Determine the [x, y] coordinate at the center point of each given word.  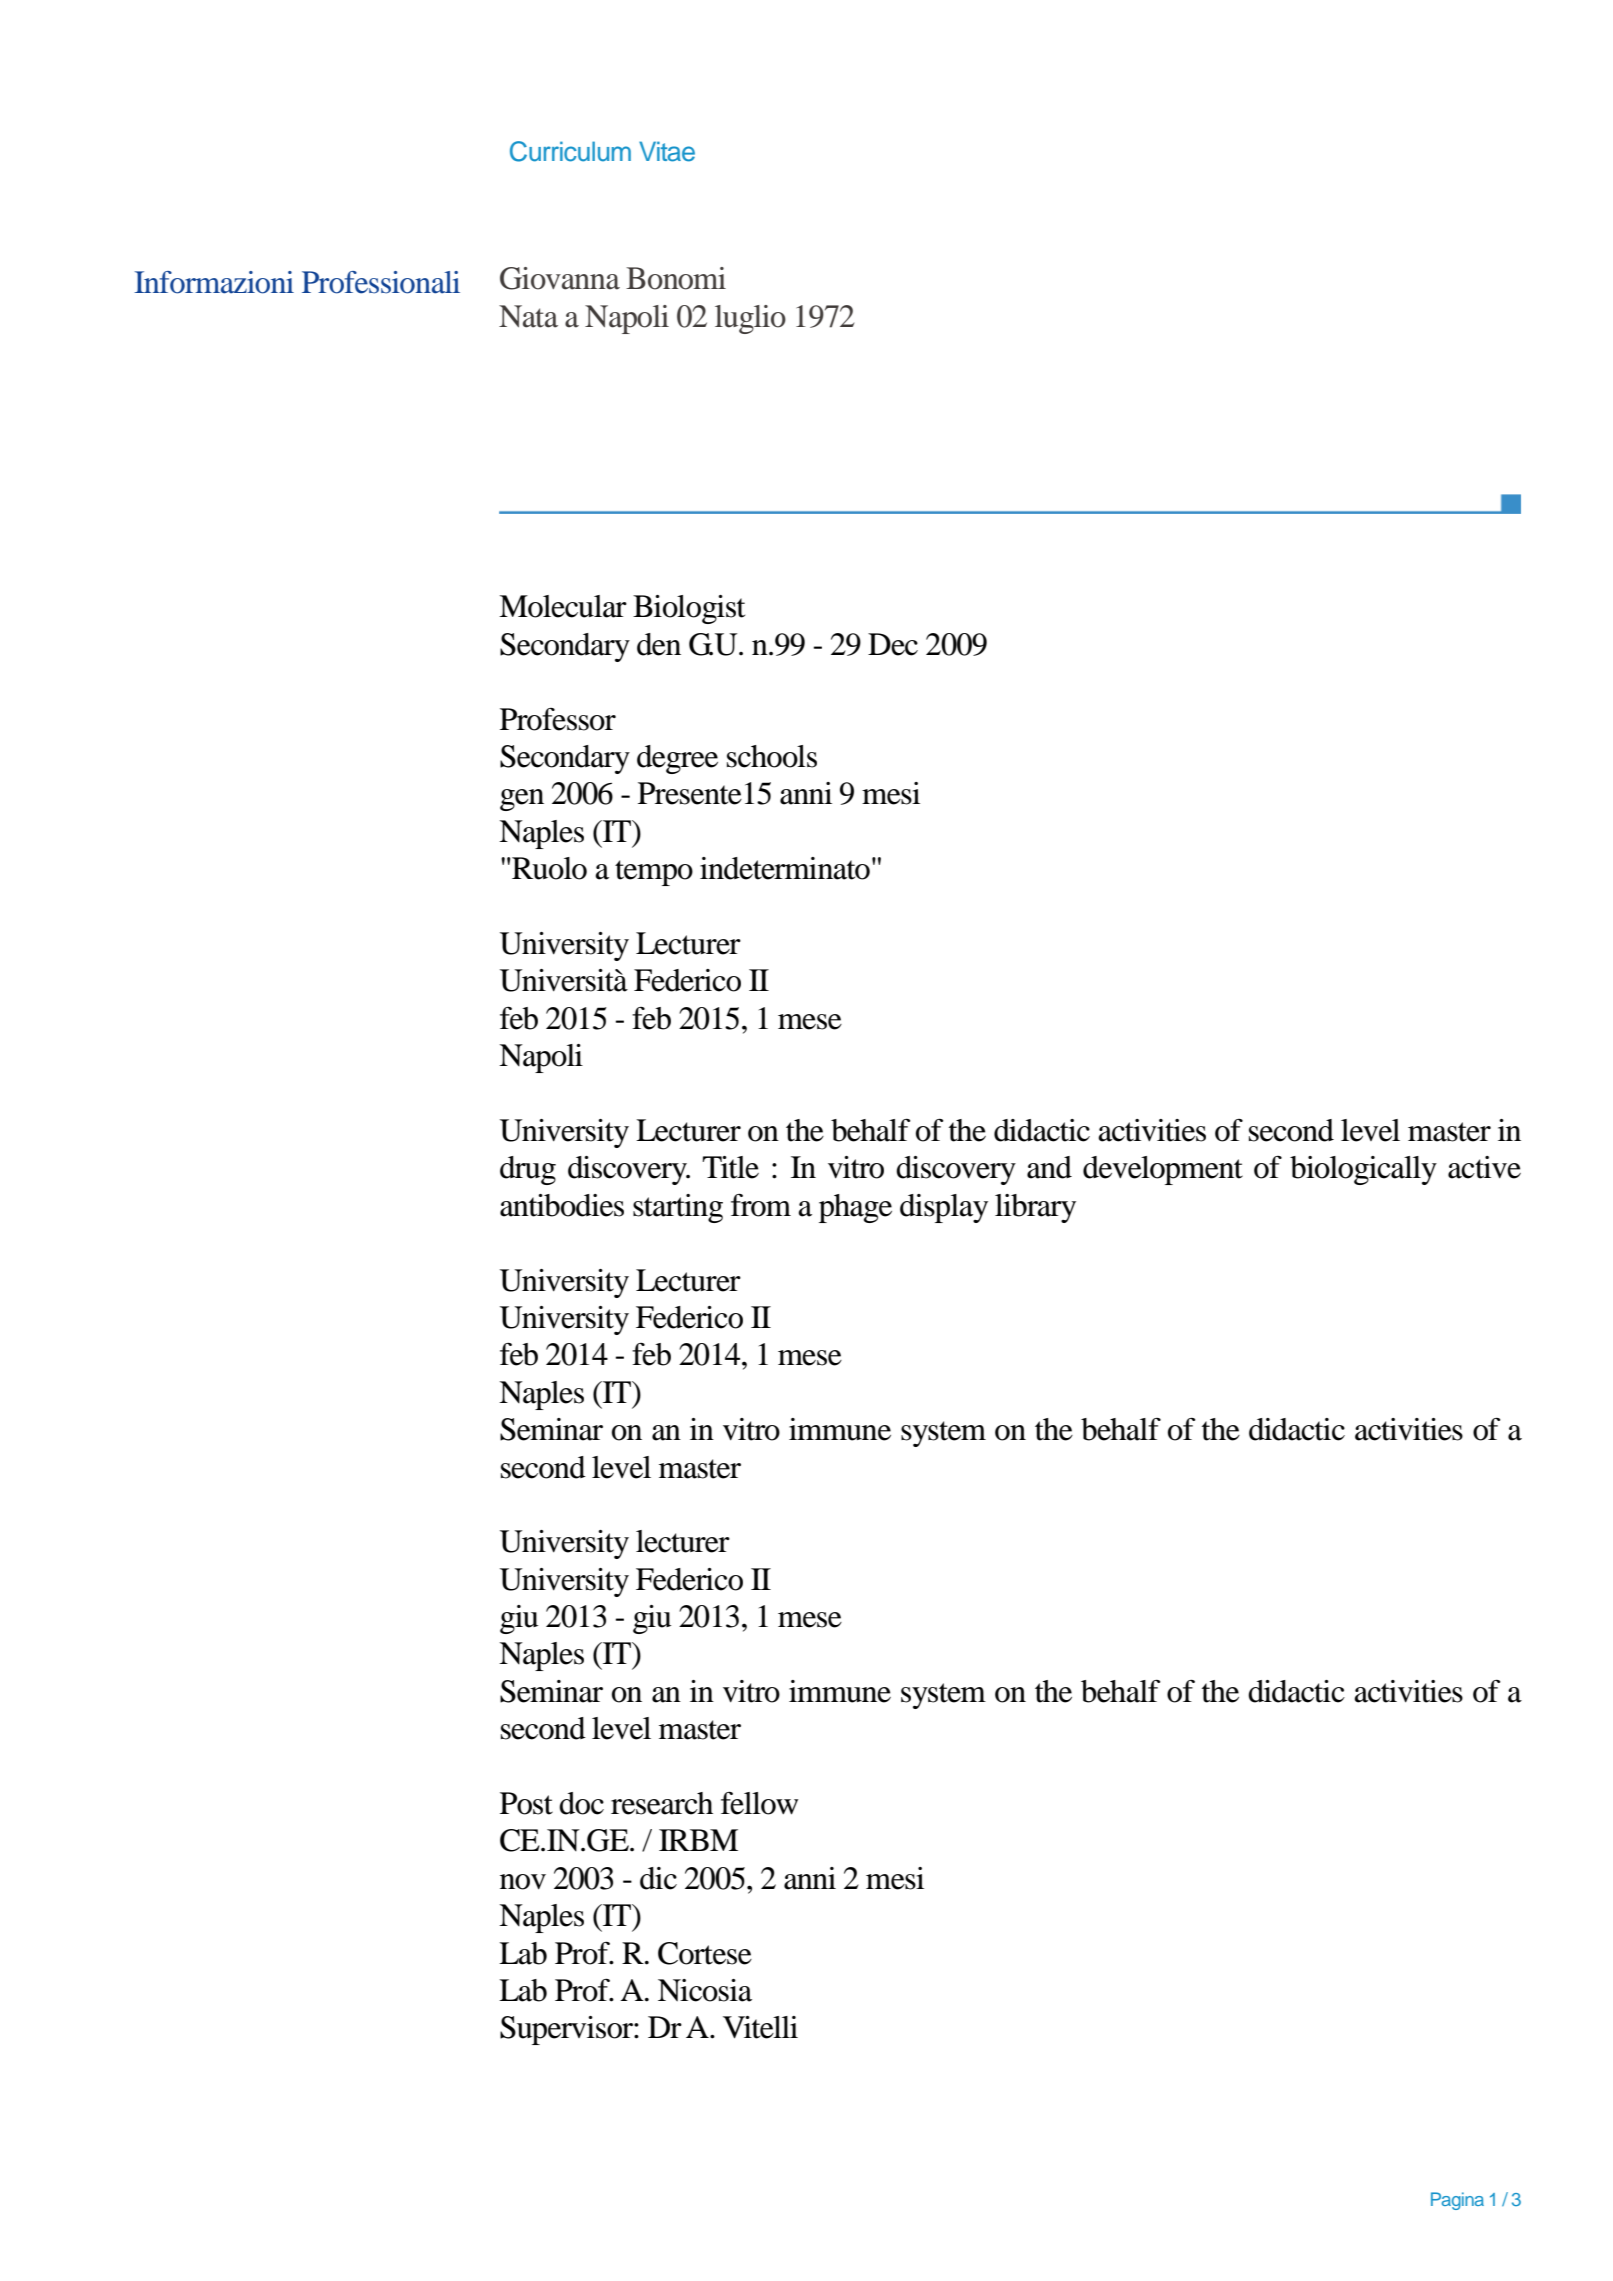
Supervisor [567, 2030]
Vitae [667, 151]
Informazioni [214, 282]
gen [522, 800]
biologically [1363, 1170]
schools [772, 756]
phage [855, 1208]
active [1484, 1167]
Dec [893, 644]
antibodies [562, 1205]
